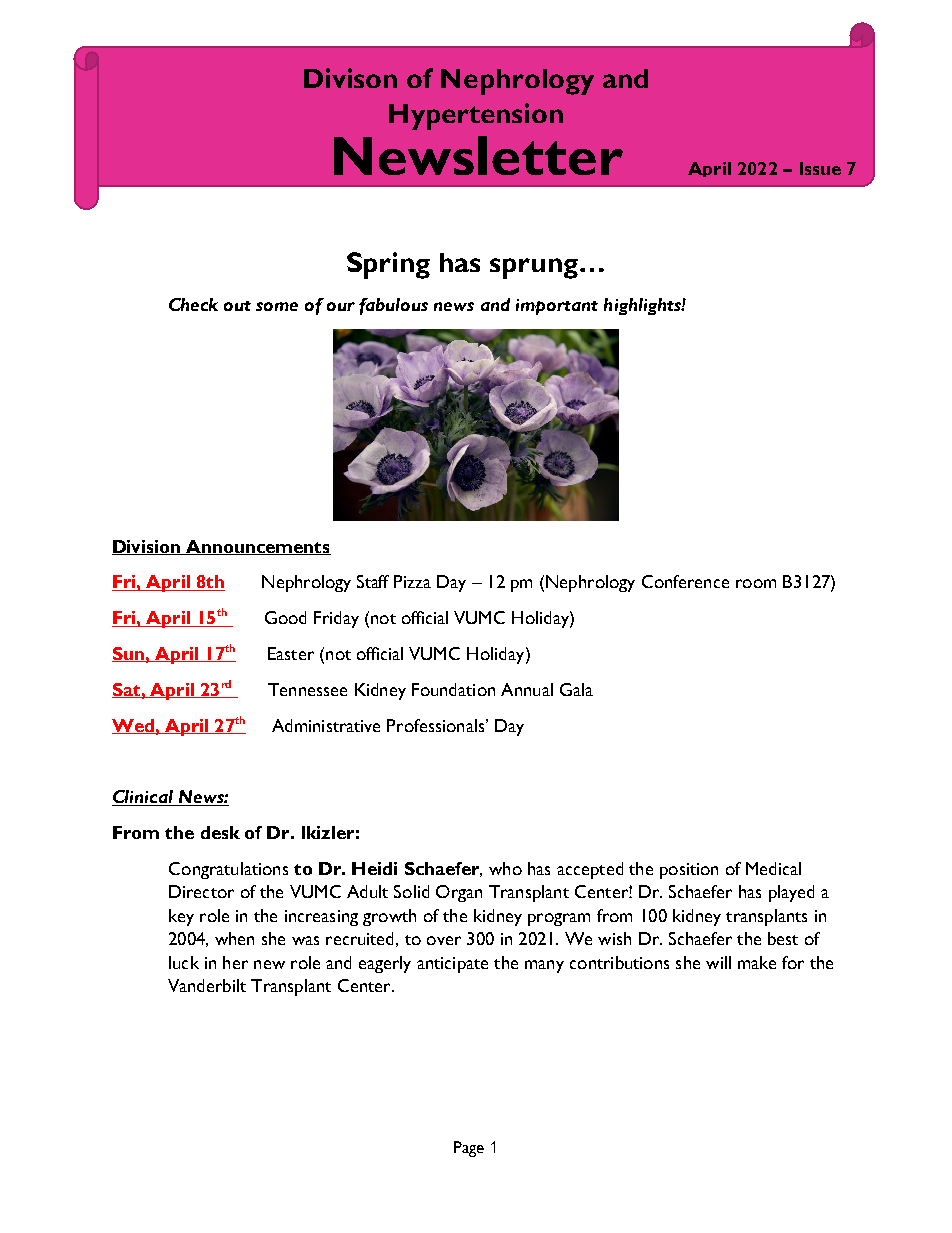  I want to click on Divison, so click(350, 78).
